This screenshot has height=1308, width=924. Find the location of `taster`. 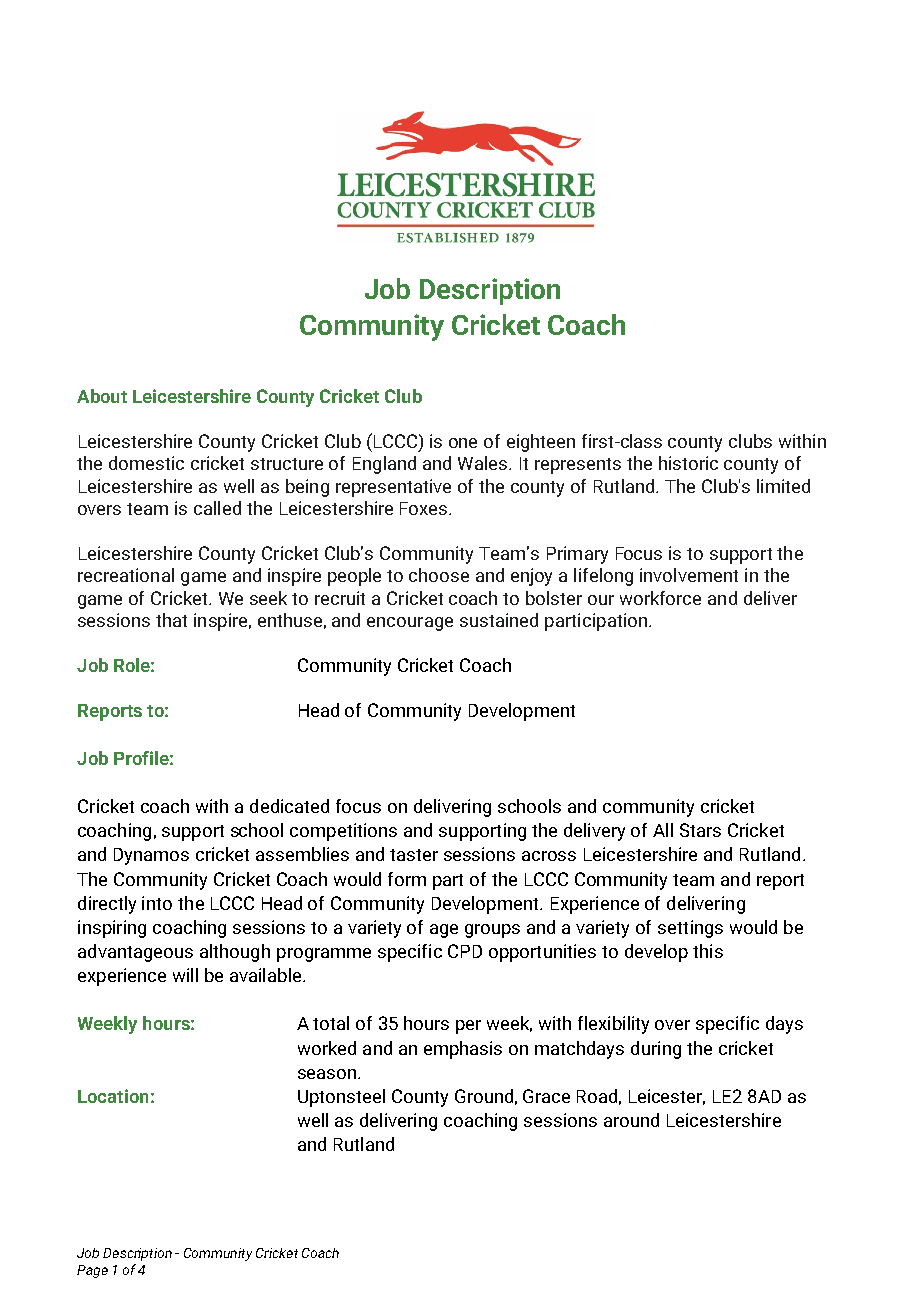

taster is located at coordinates (414, 855).
